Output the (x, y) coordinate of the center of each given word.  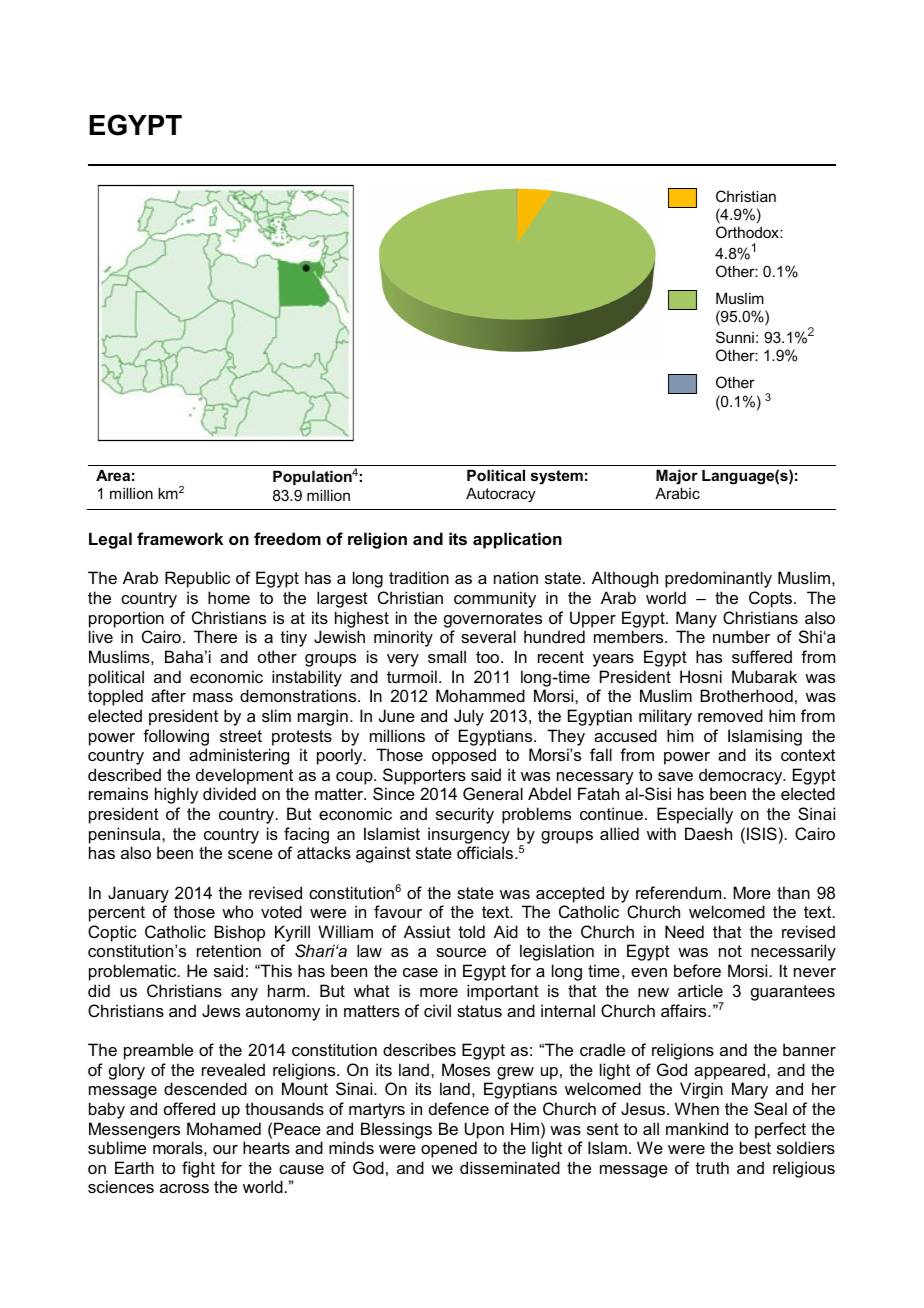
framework (180, 538)
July (469, 717)
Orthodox (748, 232)
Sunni (735, 337)
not (730, 951)
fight (198, 1169)
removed (730, 715)
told (472, 931)
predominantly (718, 579)
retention (229, 950)
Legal (110, 540)
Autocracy (501, 495)
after (168, 695)
